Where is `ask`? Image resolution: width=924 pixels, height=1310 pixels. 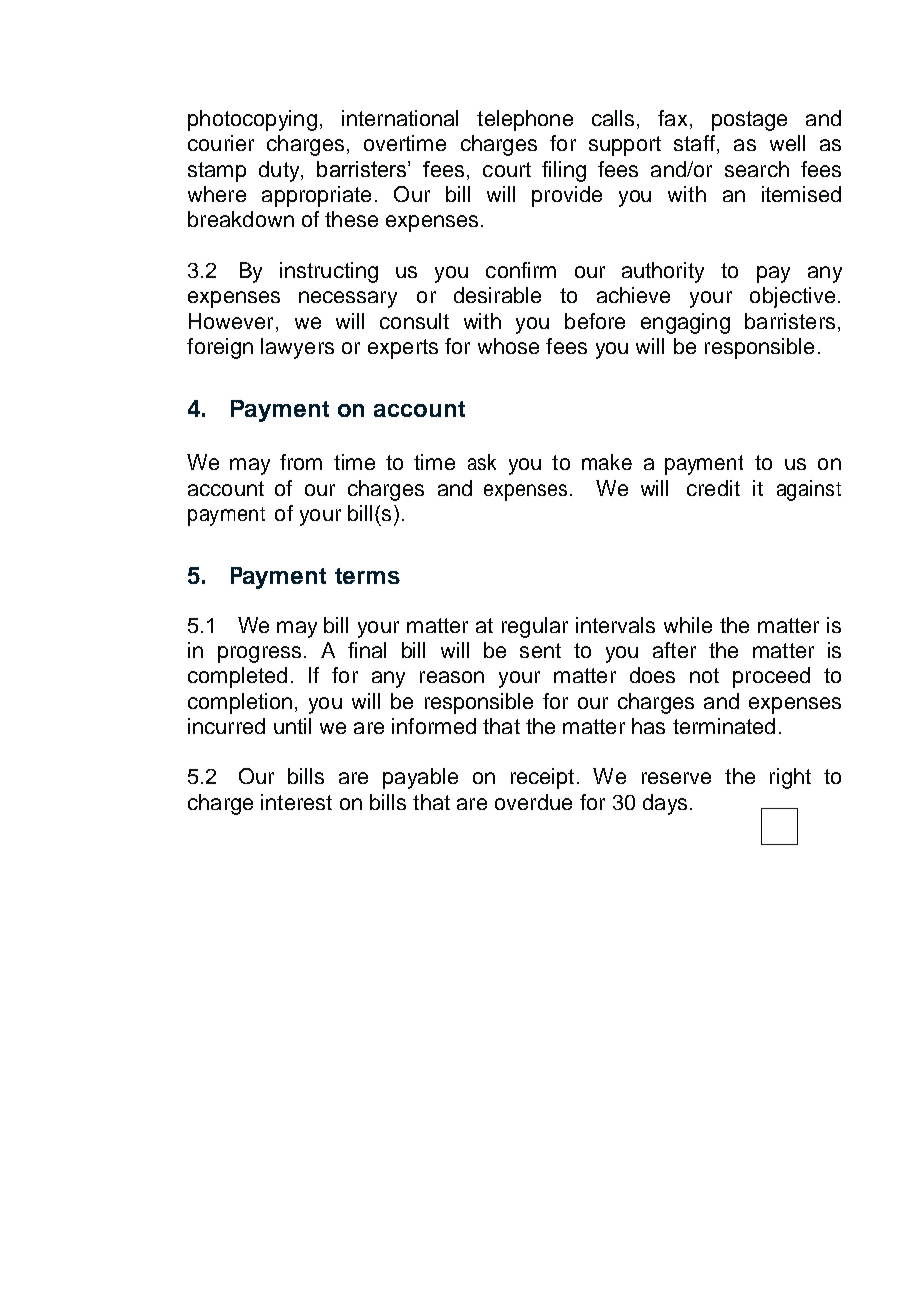 ask is located at coordinates (482, 462).
